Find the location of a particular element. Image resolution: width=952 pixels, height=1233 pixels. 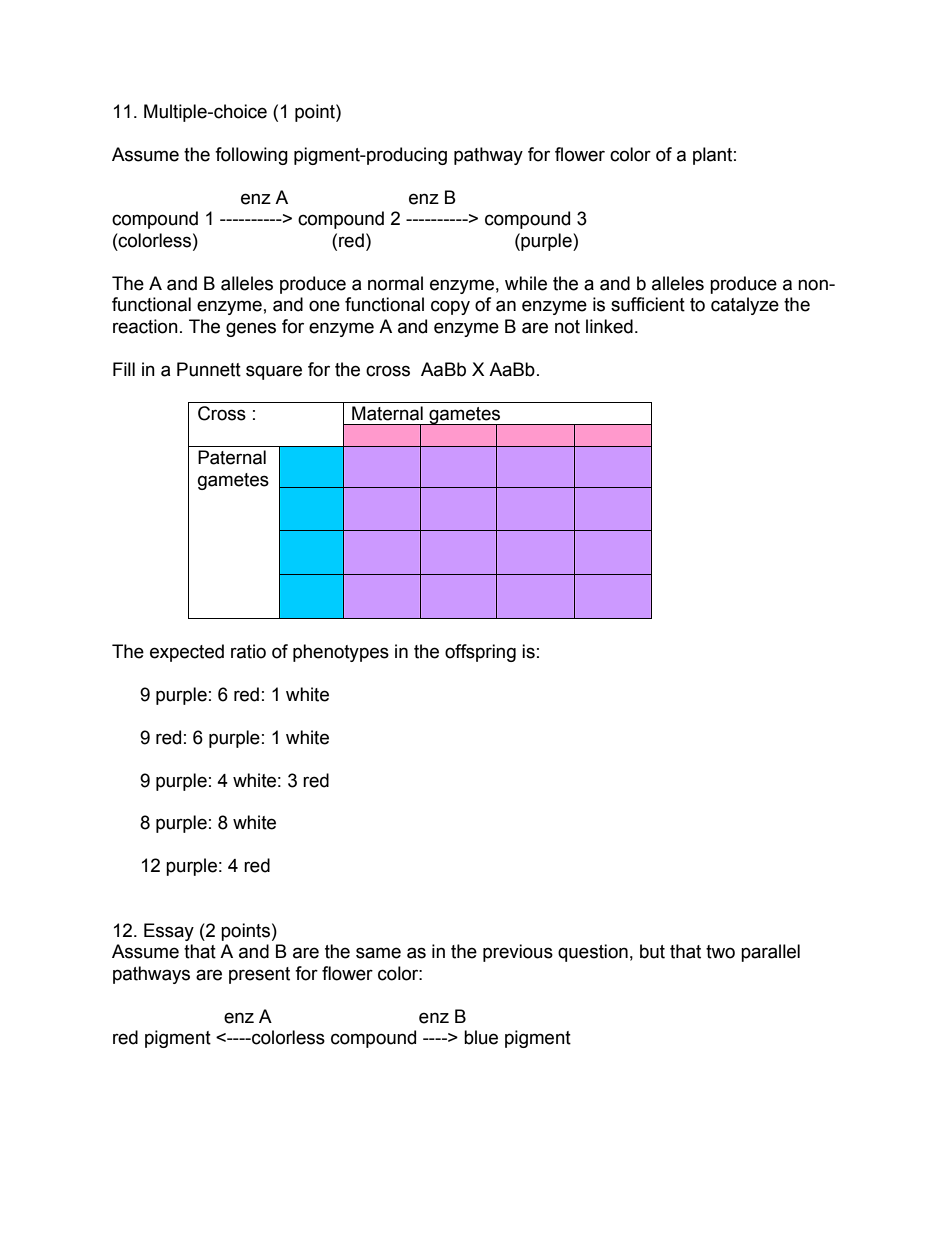

linked is located at coordinates (609, 326).
